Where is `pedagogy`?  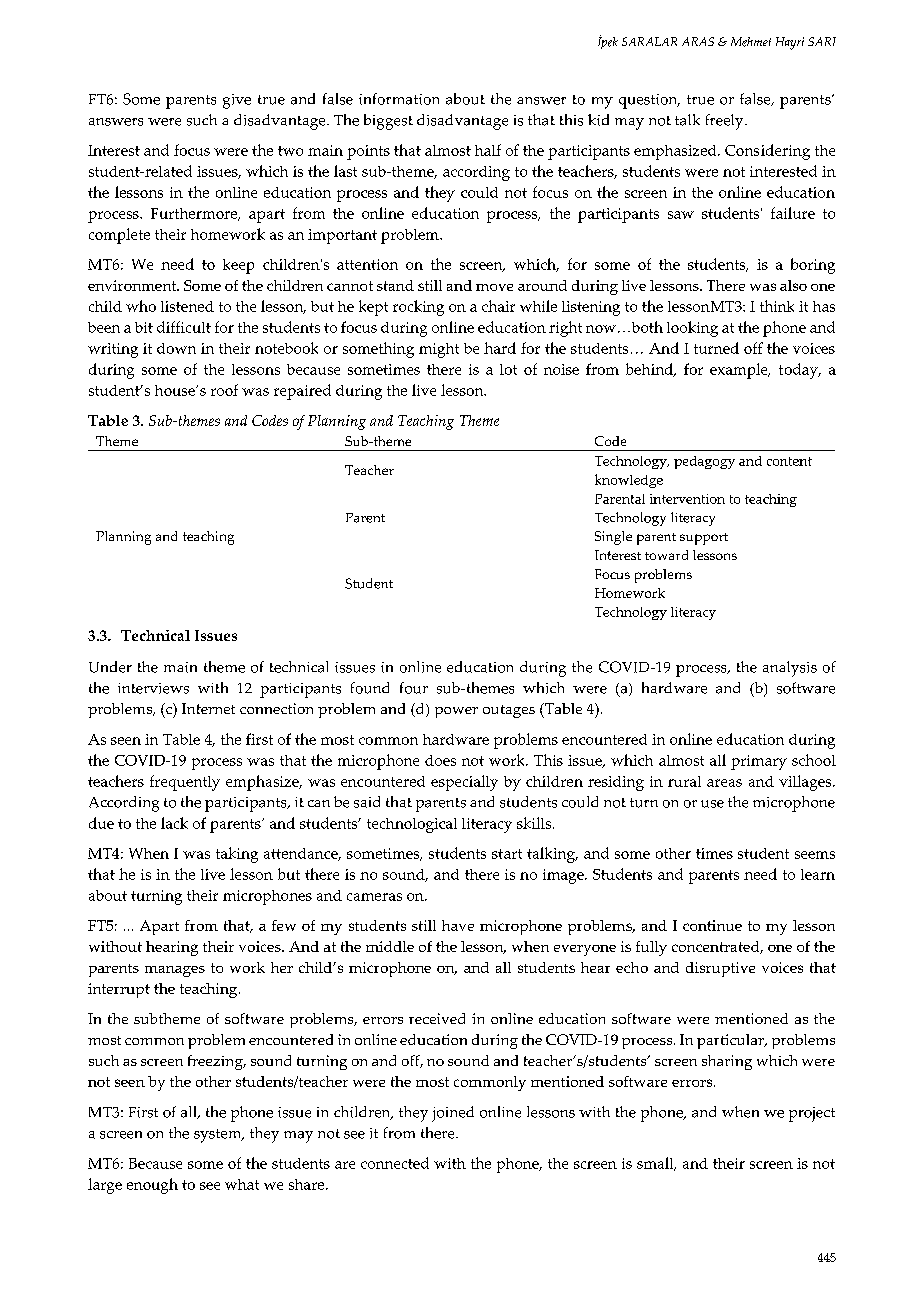
pedagogy is located at coordinates (704, 462).
